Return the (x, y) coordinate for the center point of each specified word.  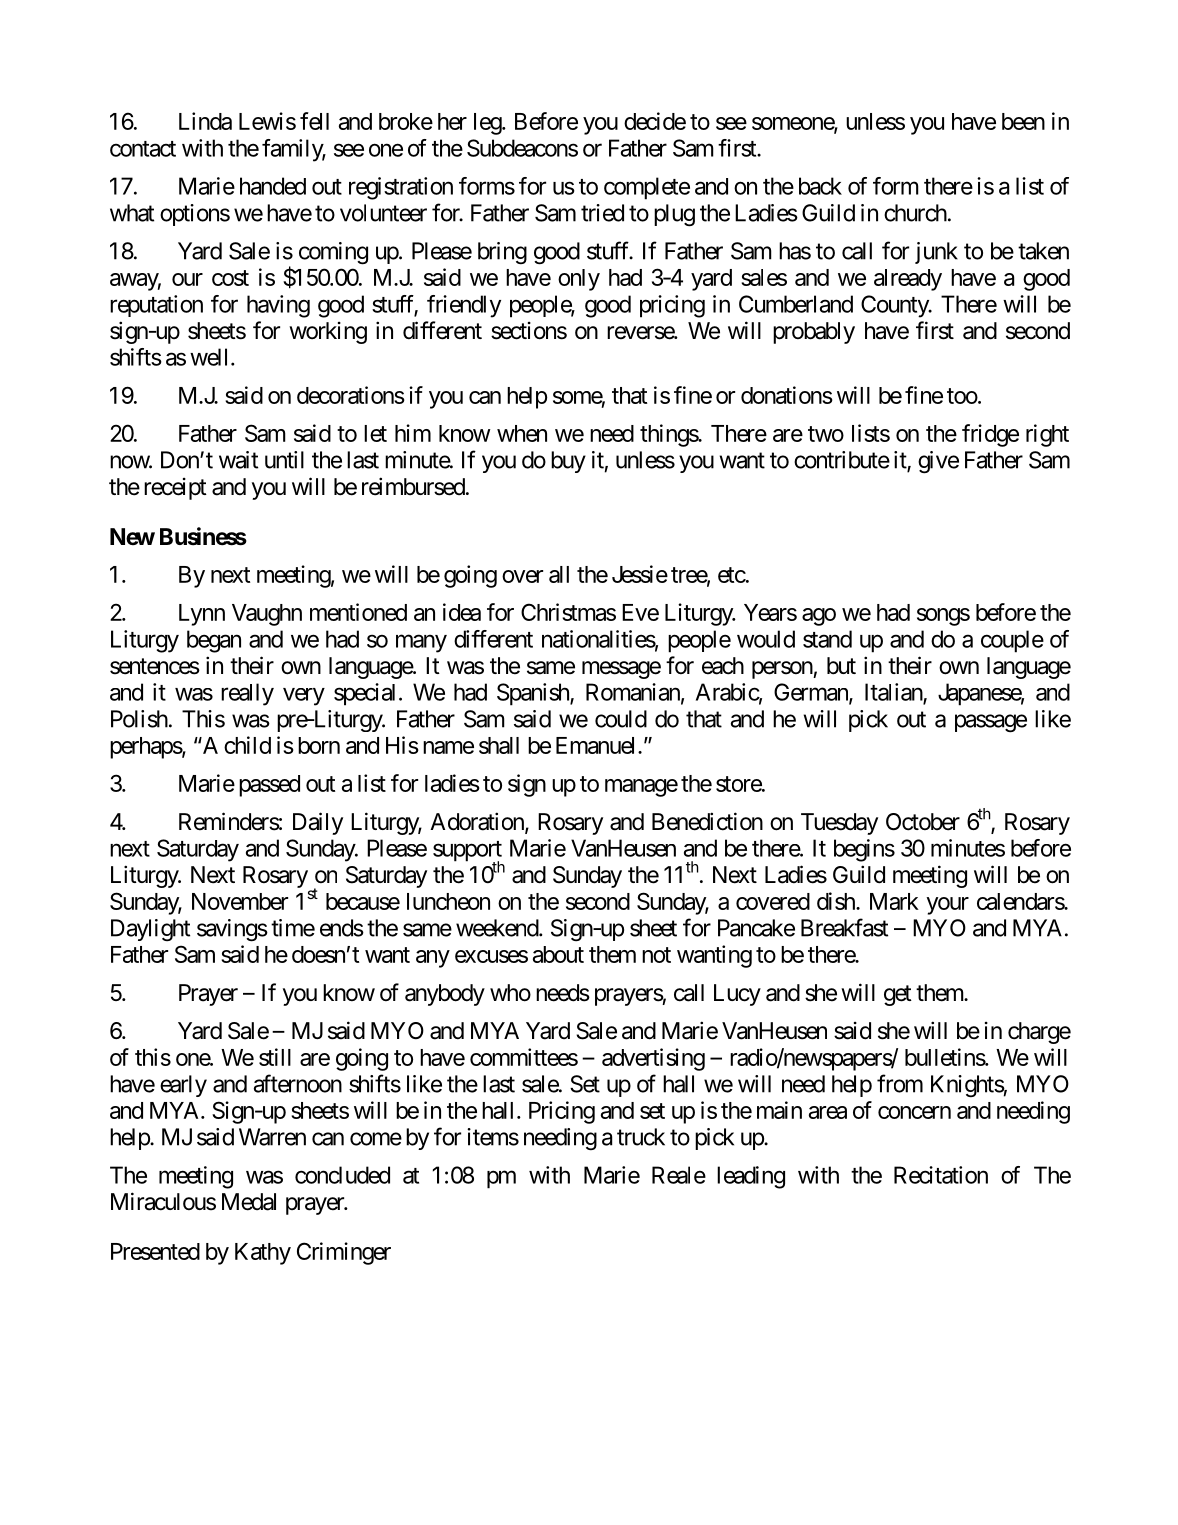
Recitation (941, 1175)
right (1047, 435)
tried (602, 213)
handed (273, 186)
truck (641, 1137)
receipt (175, 489)
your (947, 906)
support (467, 852)
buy (568, 462)
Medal (249, 1202)
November (240, 901)
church (915, 213)
